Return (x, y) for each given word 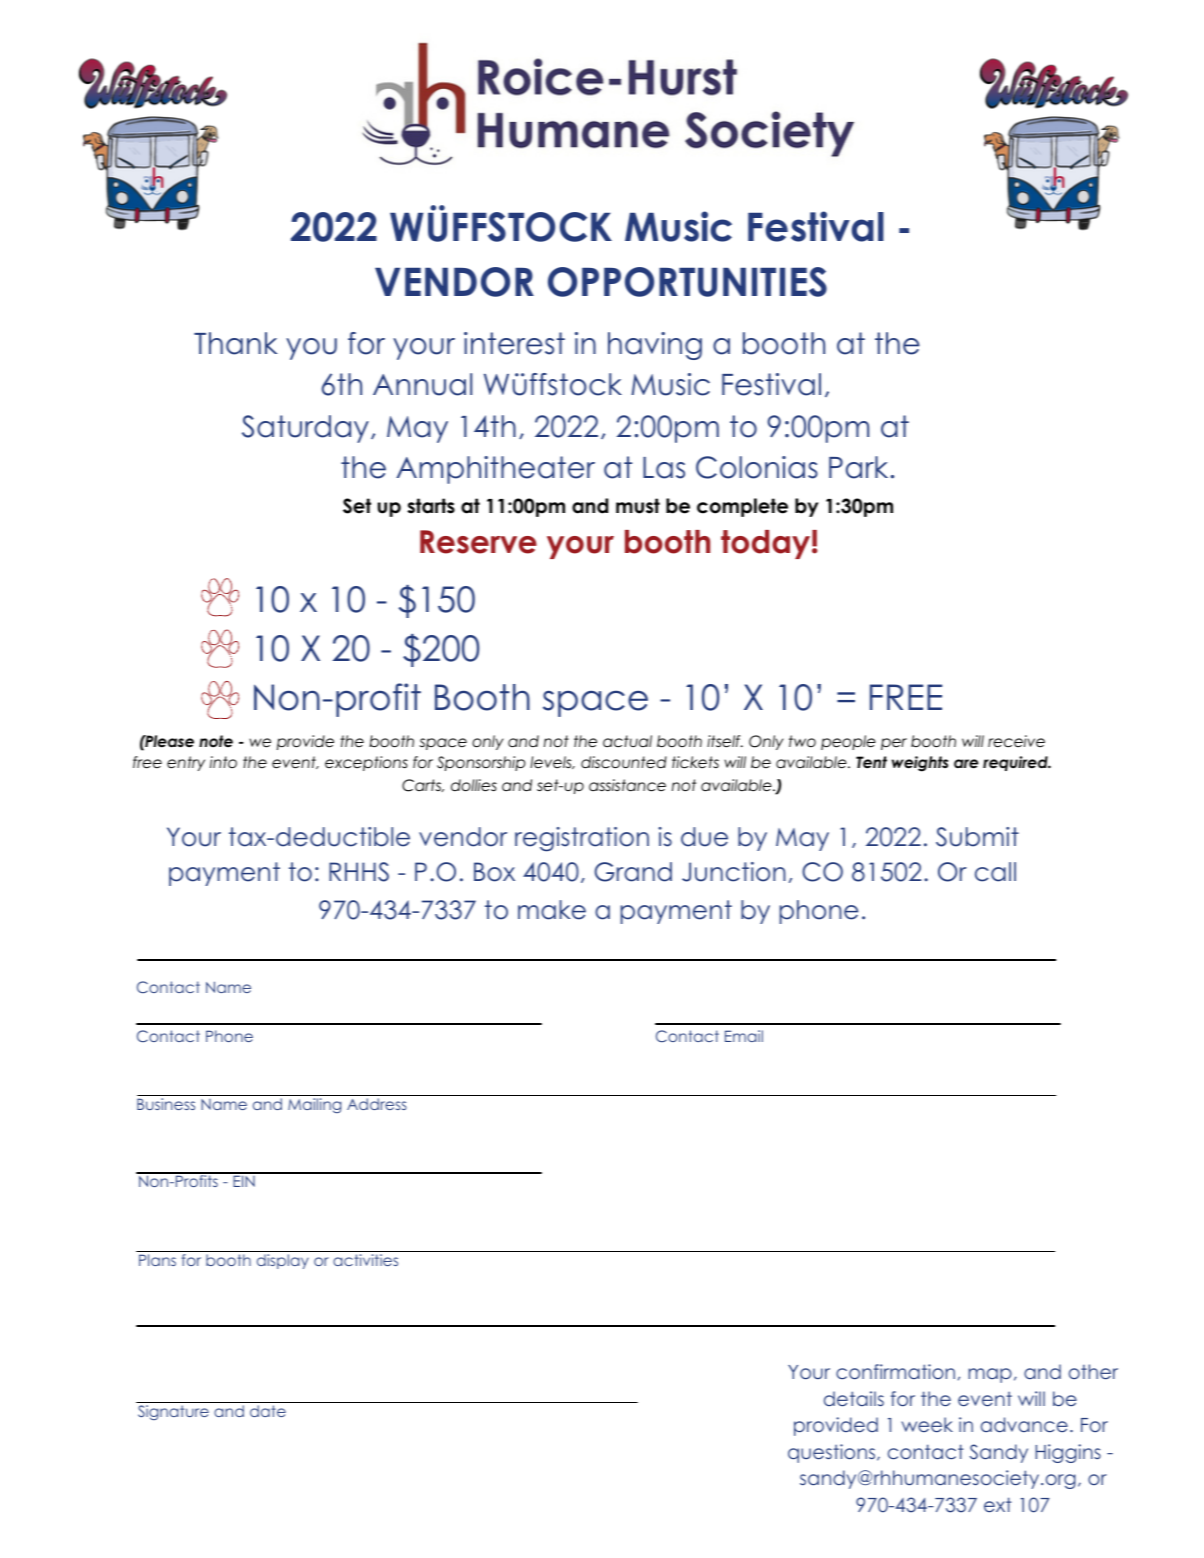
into (223, 762)
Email (744, 1036)
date (268, 1411)
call (995, 872)
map (990, 1375)
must (638, 506)
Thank (235, 343)
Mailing (314, 1105)
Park (858, 467)
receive (1016, 741)
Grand (633, 872)
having (655, 346)
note (216, 741)
